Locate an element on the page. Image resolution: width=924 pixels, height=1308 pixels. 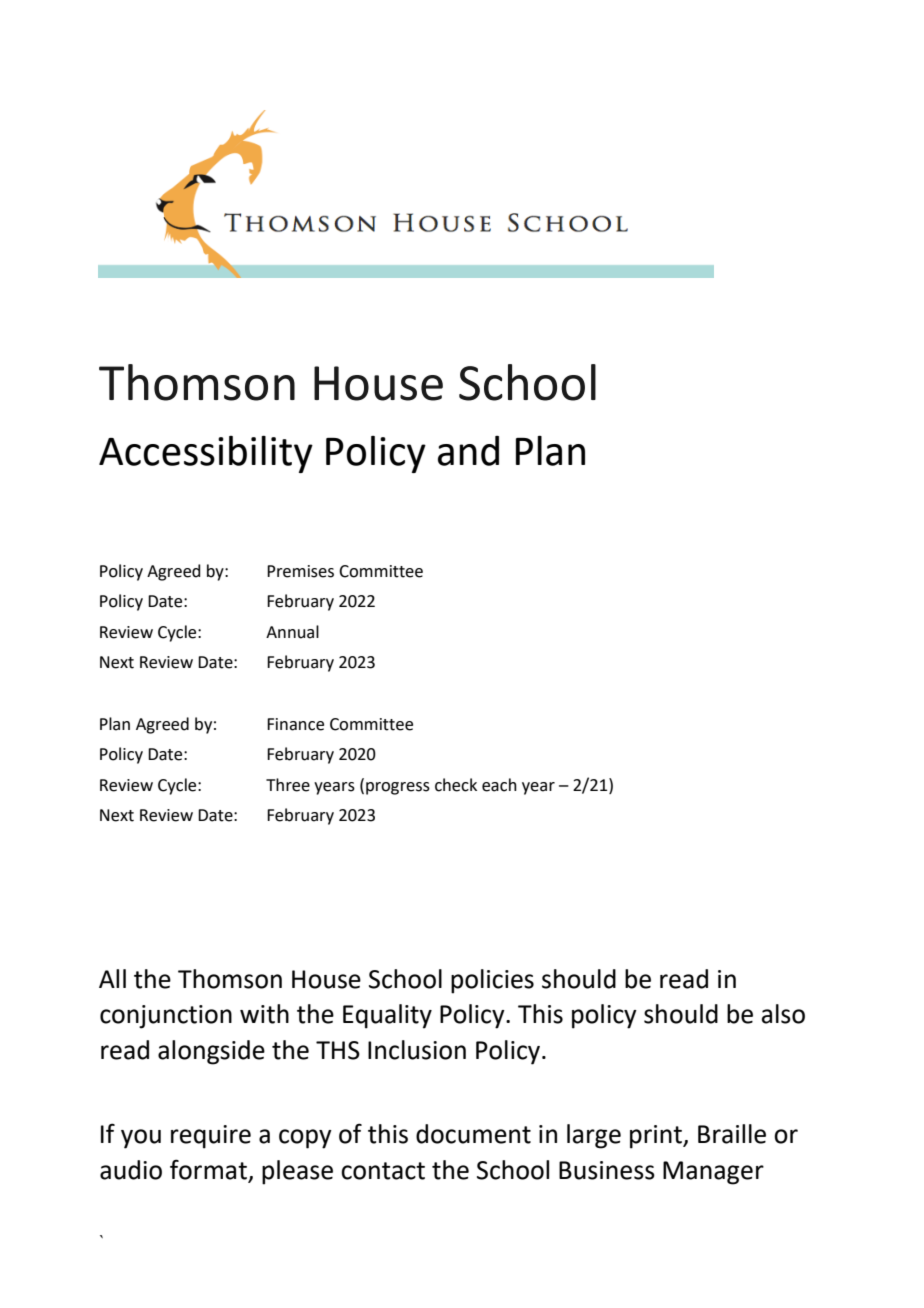
and is located at coordinates (468, 451).
